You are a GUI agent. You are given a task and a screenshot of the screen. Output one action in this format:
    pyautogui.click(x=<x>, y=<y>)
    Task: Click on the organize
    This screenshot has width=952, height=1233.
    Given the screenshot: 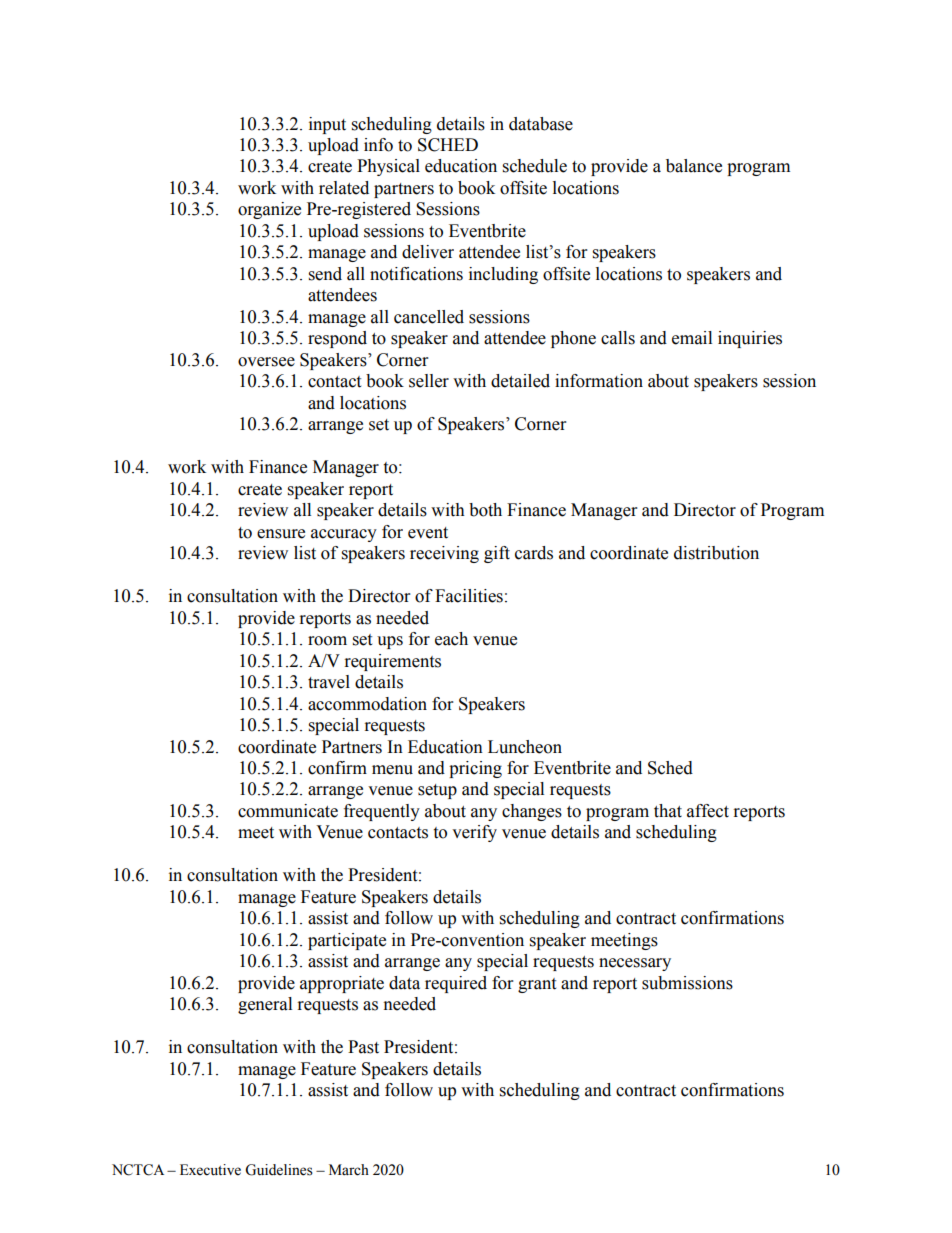 What is the action you would take?
    pyautogui.click(x=269, y=210)
